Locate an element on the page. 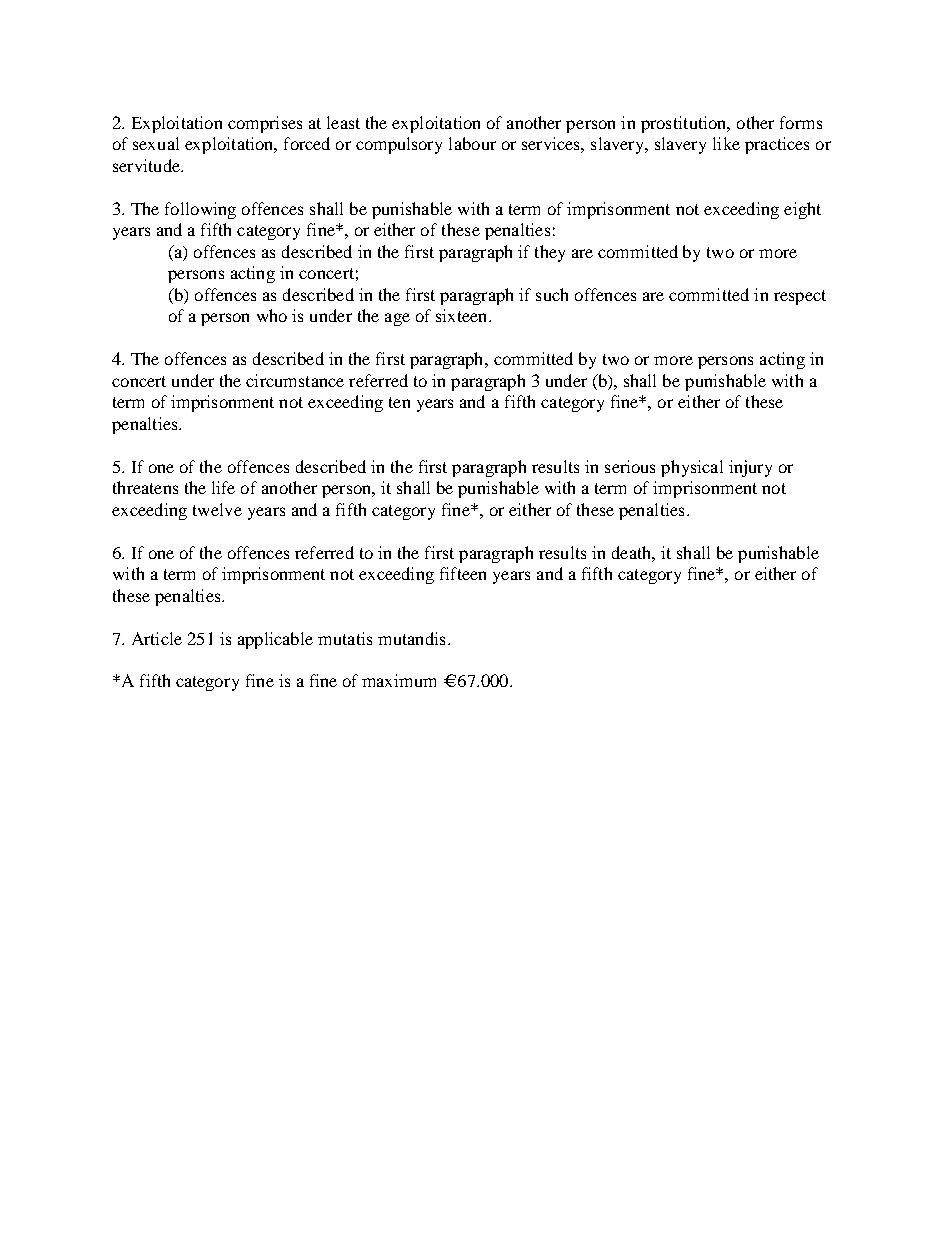 The height and width of the document is (1233, 952). fifteen is located at coordinates (463, 573).
